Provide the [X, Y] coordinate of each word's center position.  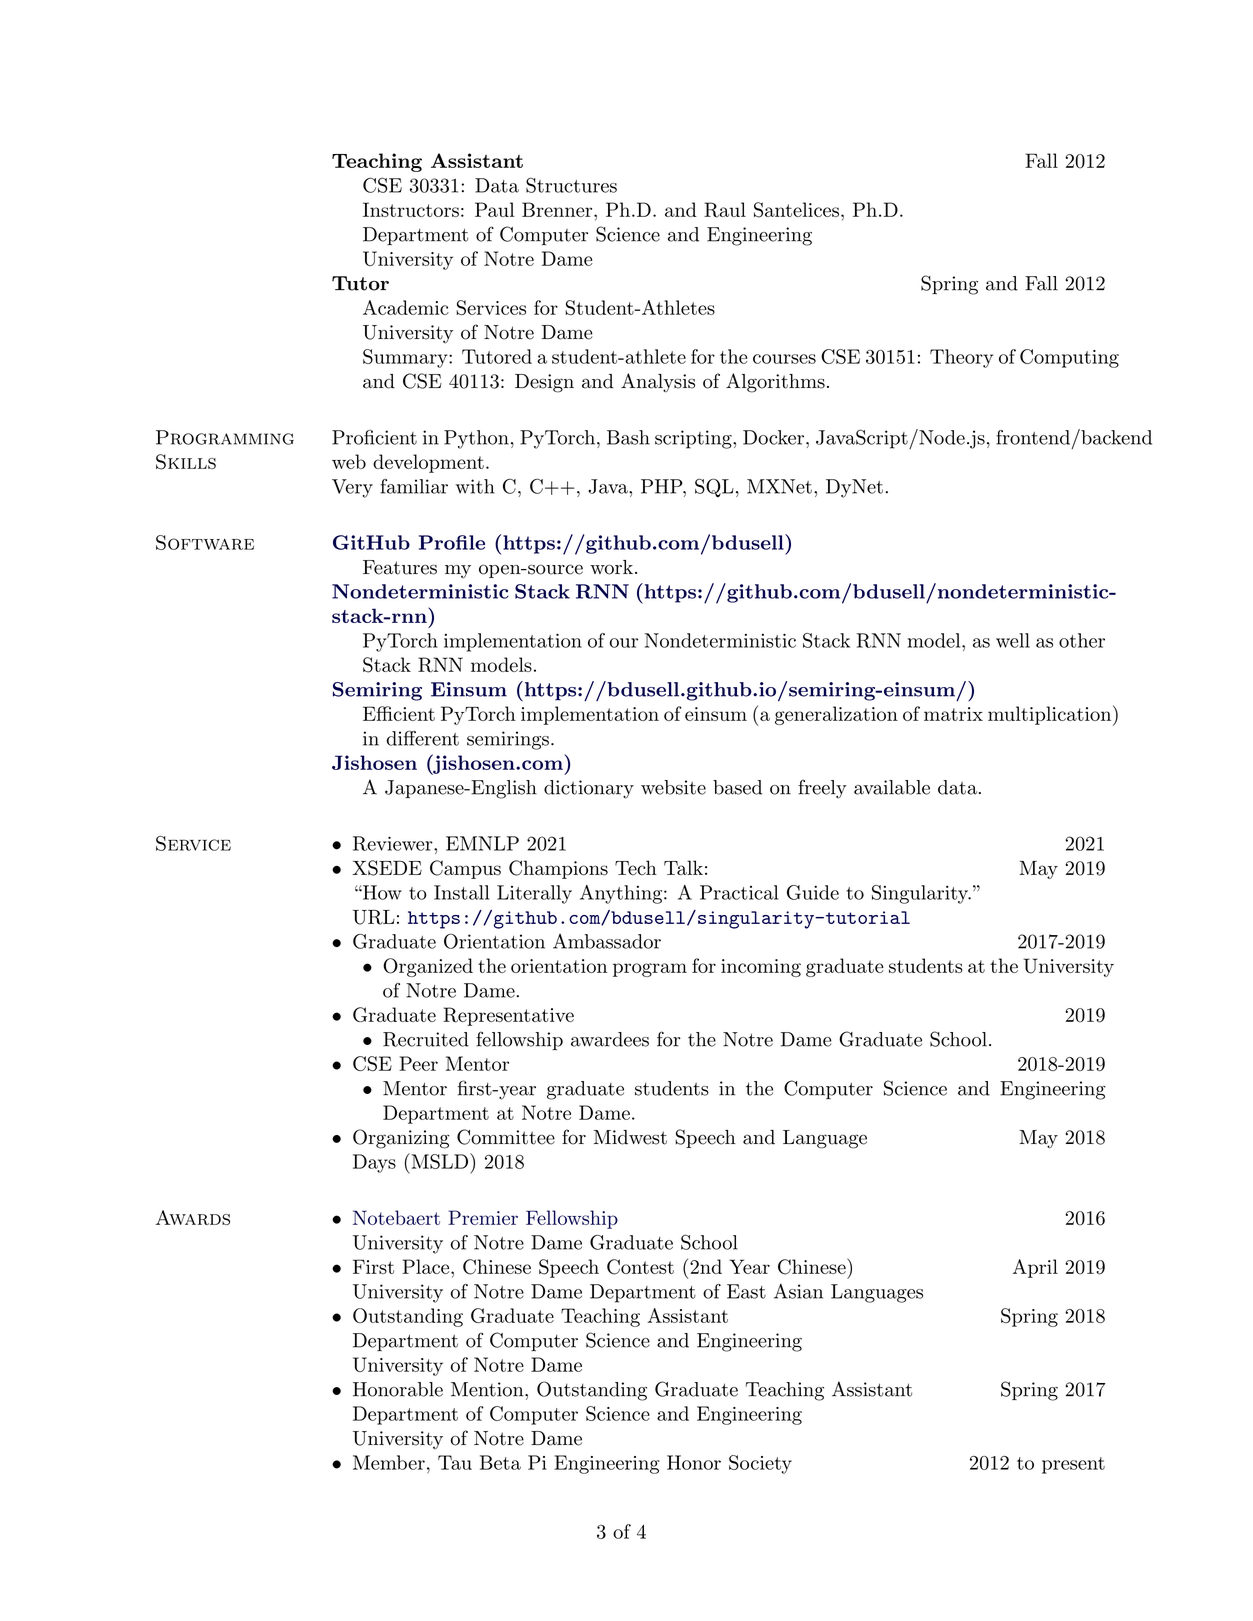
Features [400, 567]
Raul [725, 210]
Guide [813, 892]
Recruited [426, 1039]
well [1013, 640]
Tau [455, 1462]
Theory [961, 358]
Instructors [411, 209]
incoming [761, 968]
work [611, 567]
